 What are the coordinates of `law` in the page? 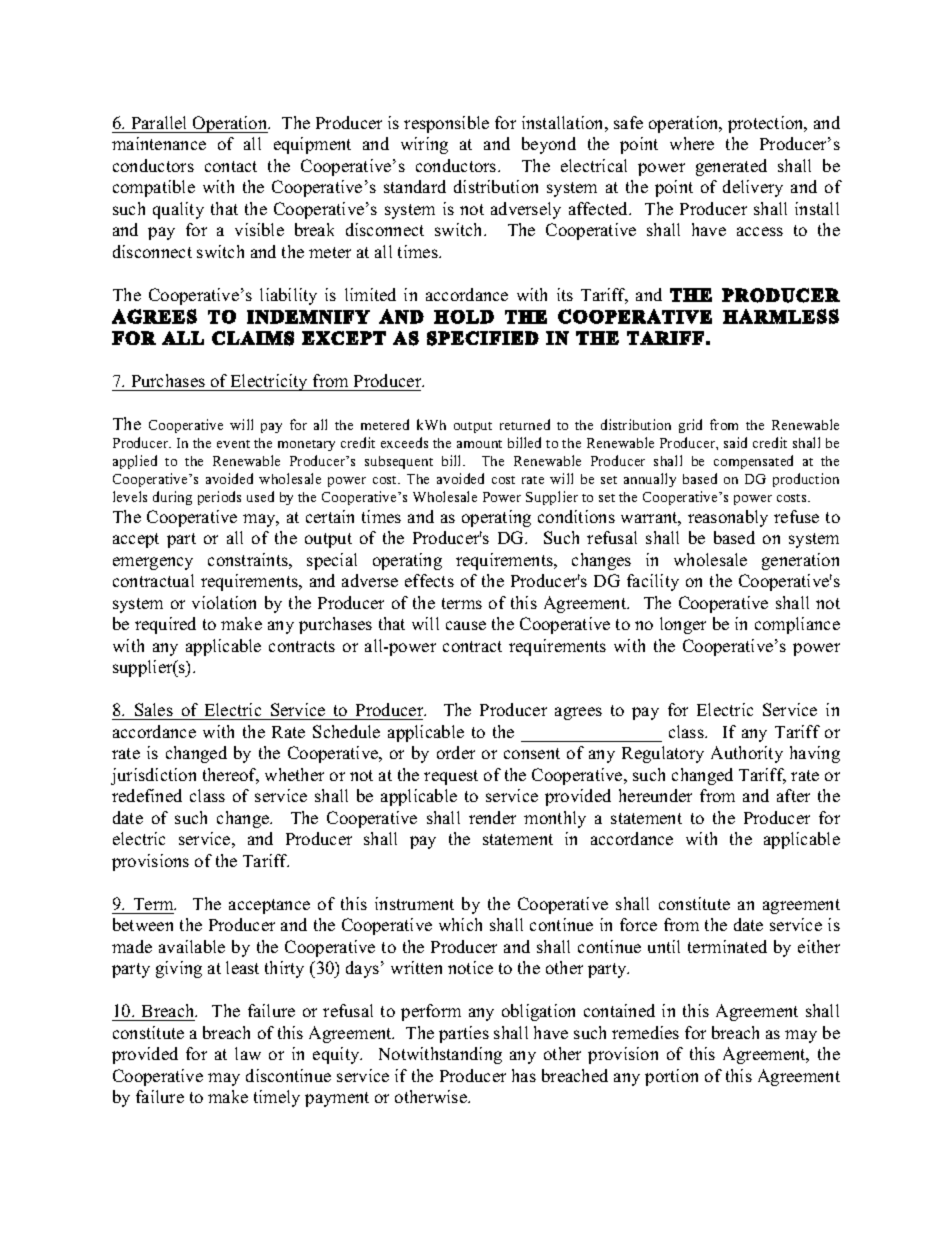 It's located at (248, 1053).
